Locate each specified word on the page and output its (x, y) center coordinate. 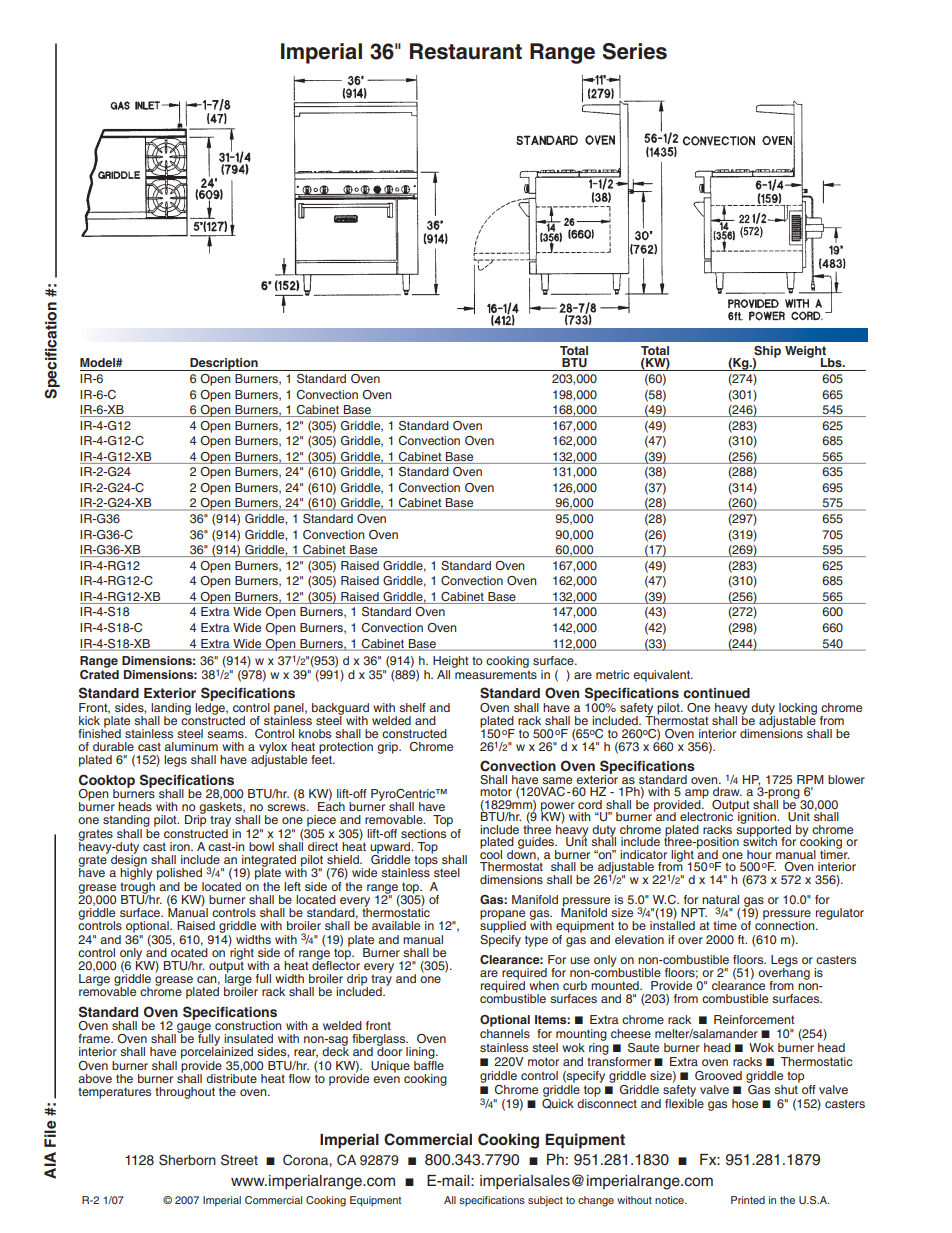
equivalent (662, 676)
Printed (748, 1200)
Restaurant (466, 51)
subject (545, 1201)
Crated (99, 673)
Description (224, 364)
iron (181, 846)
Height (451, 662)
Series (635, 51)
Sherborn (187, 1160)
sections (424, 832)
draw (727, 791)
